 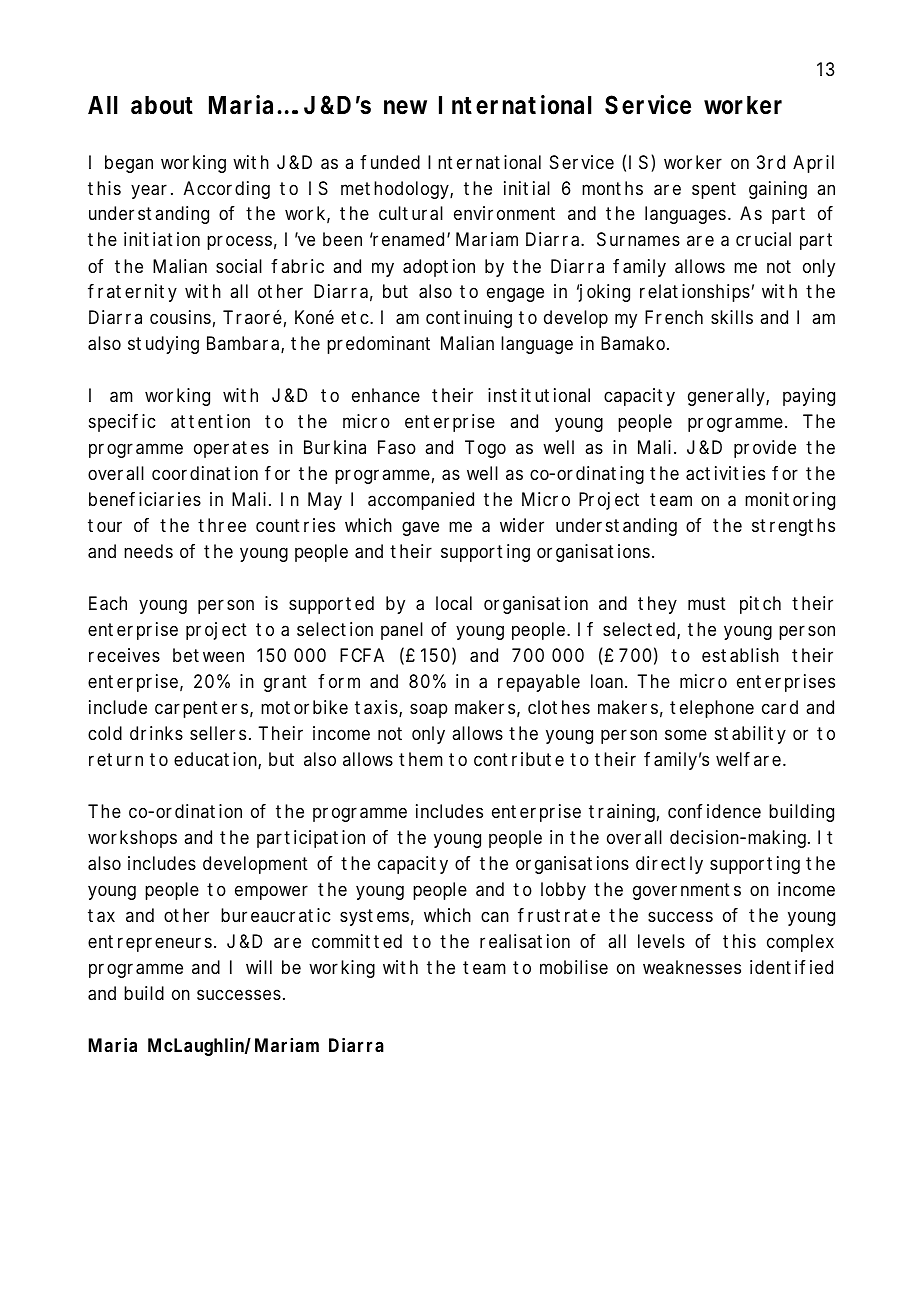 I want to click on continuing, so click(x=469, y=319).
